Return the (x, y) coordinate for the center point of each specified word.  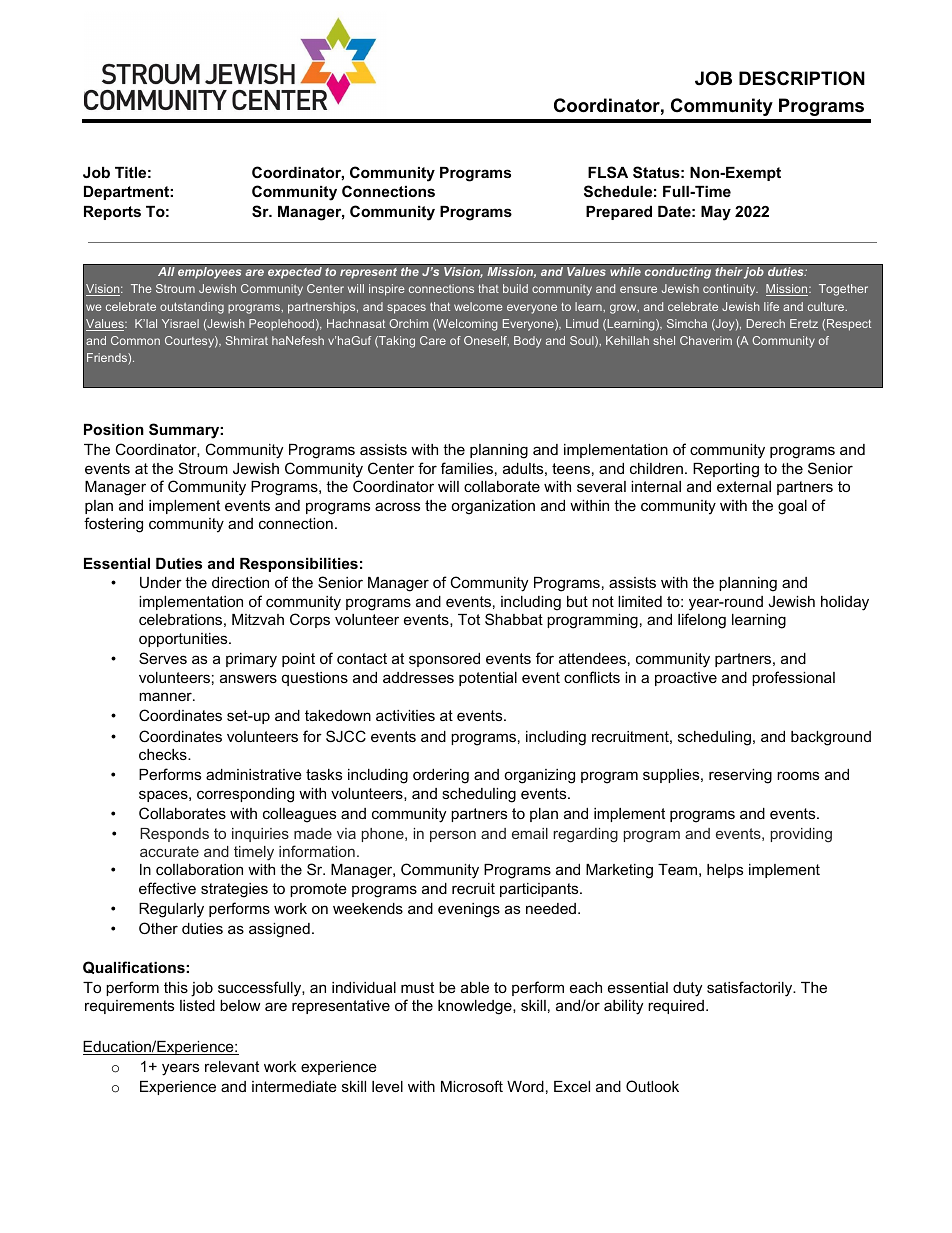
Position (114, 429)
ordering (441, 776)
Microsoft (472, 1086)
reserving (740, 776)
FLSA (608, 172)
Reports (112, 213)
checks (164, 754)
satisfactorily (751, 989)
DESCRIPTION (802, 78)
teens (571, 468)
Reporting (726, 470)
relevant (232, 1066)
